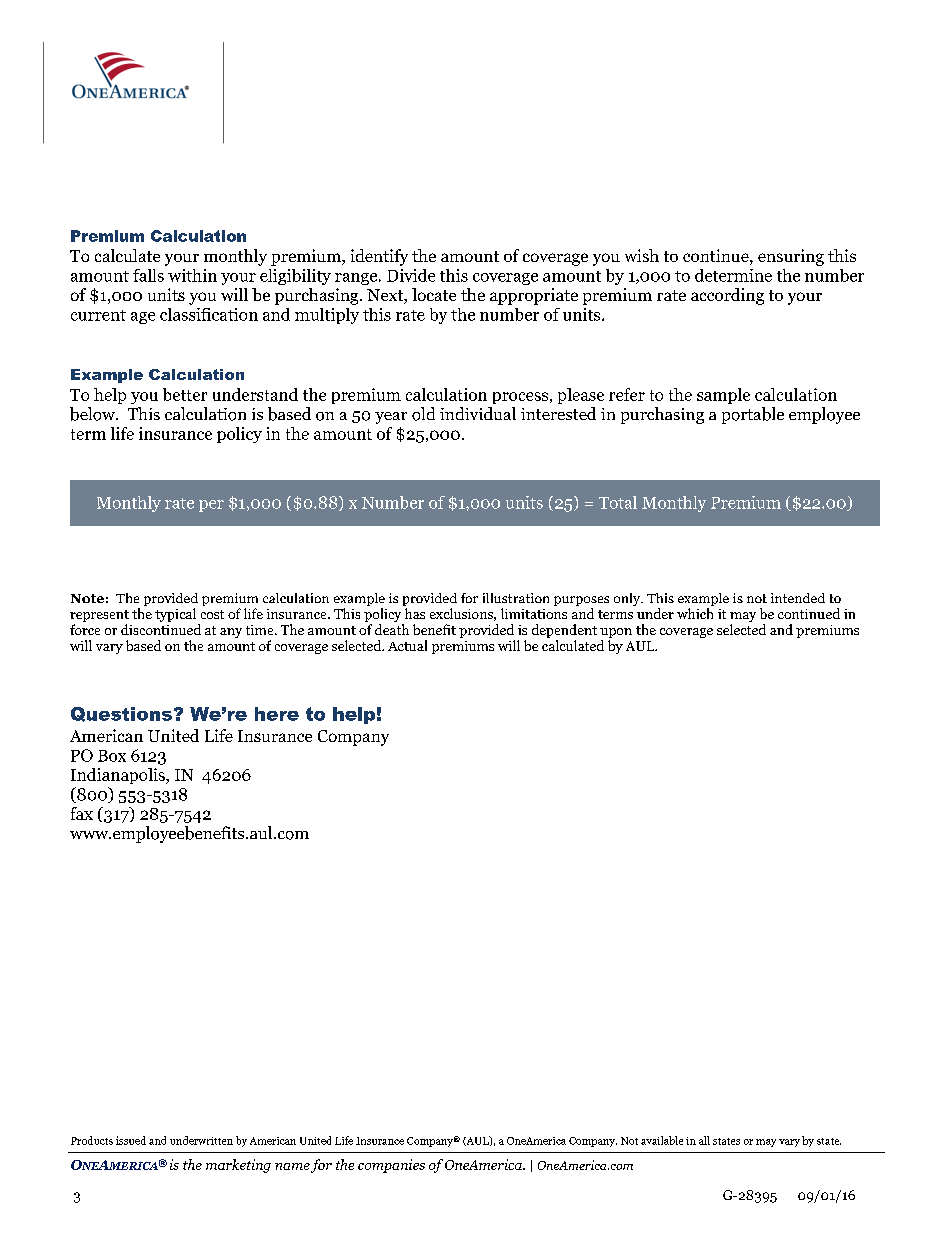 This screenshot has width=952, height=1233. Describe the element at coordinates (148, 275) in the screenshot. I see `falls` at that location.
